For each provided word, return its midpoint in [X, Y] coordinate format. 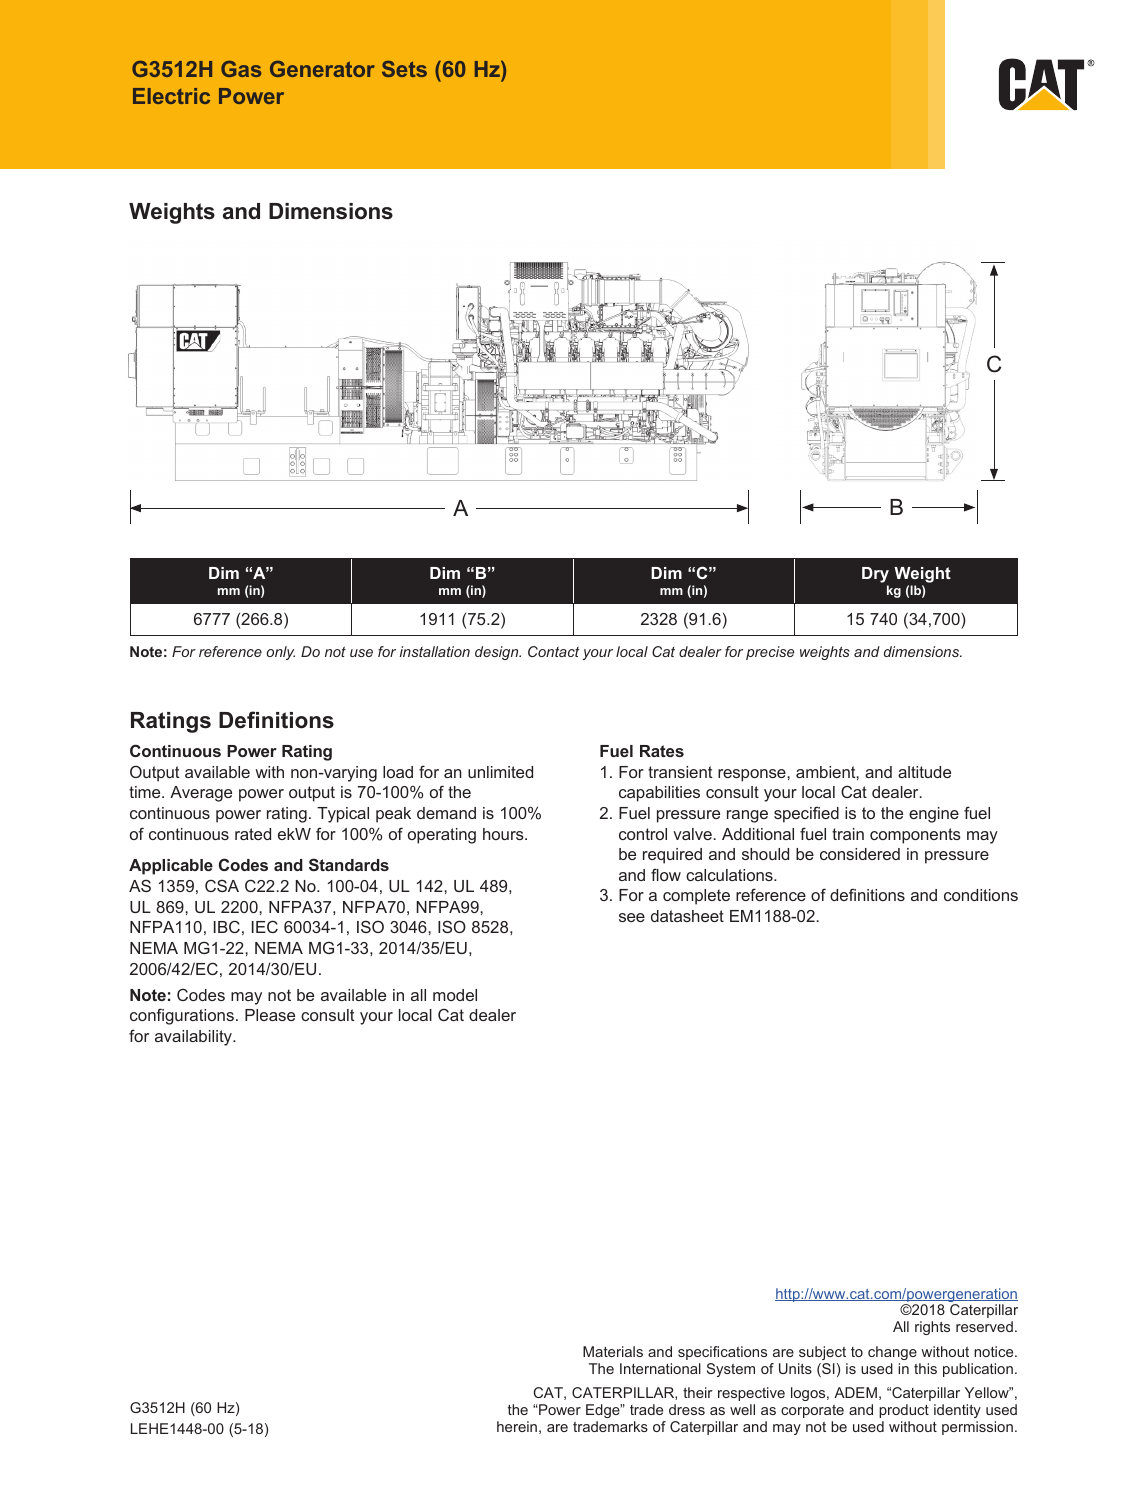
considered [860, 854]
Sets [404, 69]
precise [770, 653]
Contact [553, 651]
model [455, 995]
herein [517, 1426]
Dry [875, 575]
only [280, 653]
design [498, 653]
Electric [171, 96]
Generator [322, 69]
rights [932, 1328]
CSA [222, 885]
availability [194, 1038]
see [632, 917]
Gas [241, 69]
